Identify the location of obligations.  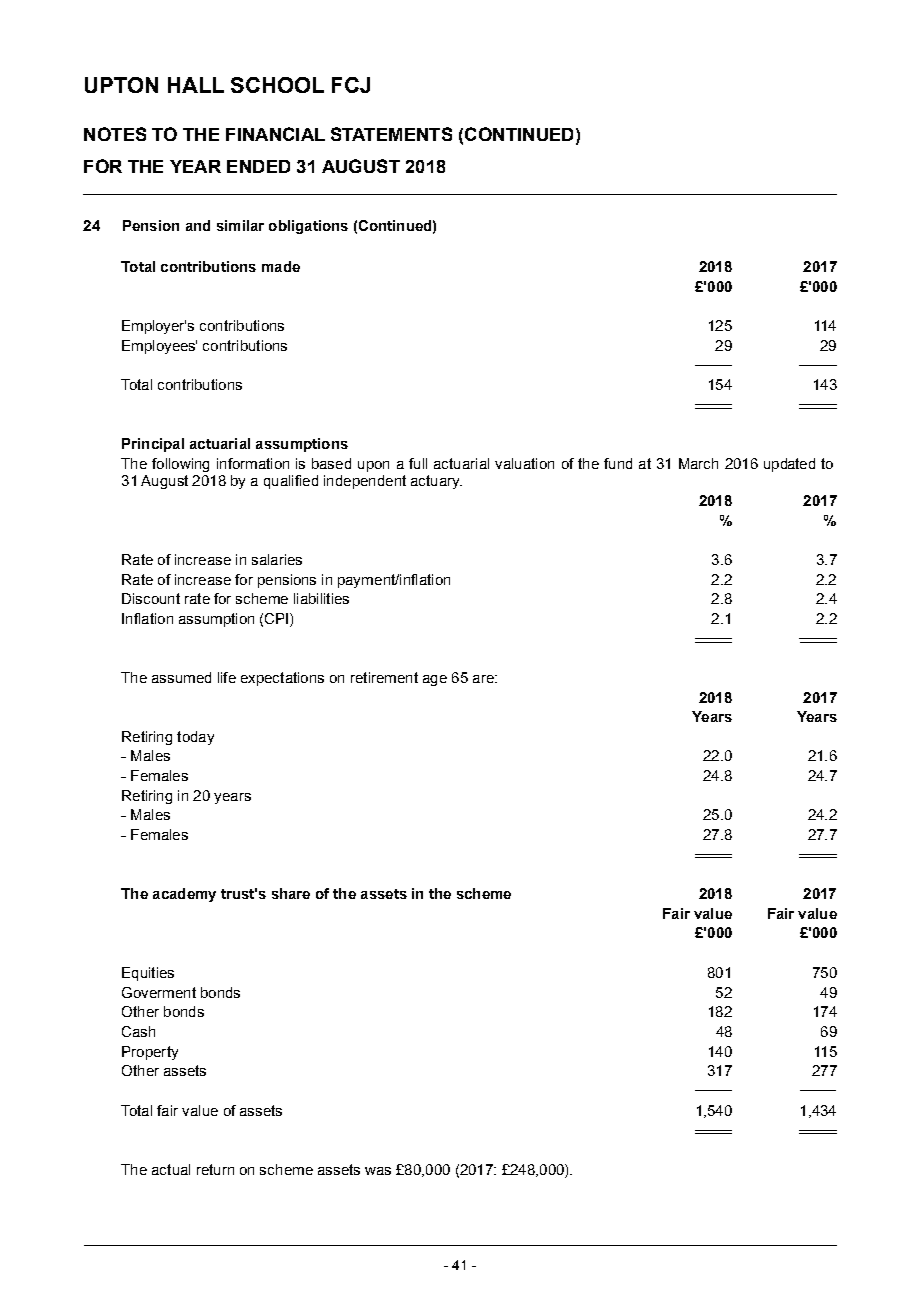
(308, 227).
